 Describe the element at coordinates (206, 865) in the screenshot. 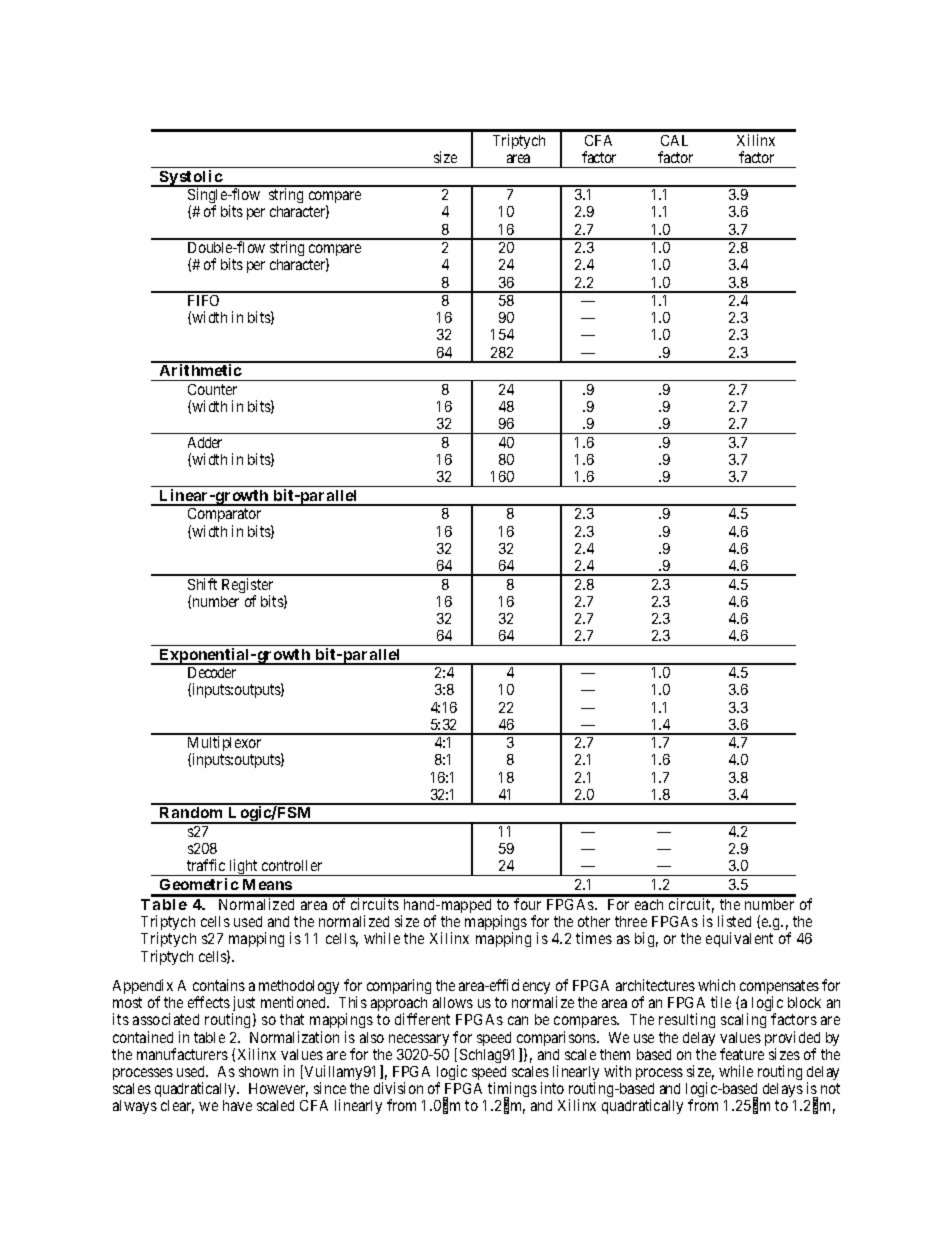

I see `traffic` at that location.
